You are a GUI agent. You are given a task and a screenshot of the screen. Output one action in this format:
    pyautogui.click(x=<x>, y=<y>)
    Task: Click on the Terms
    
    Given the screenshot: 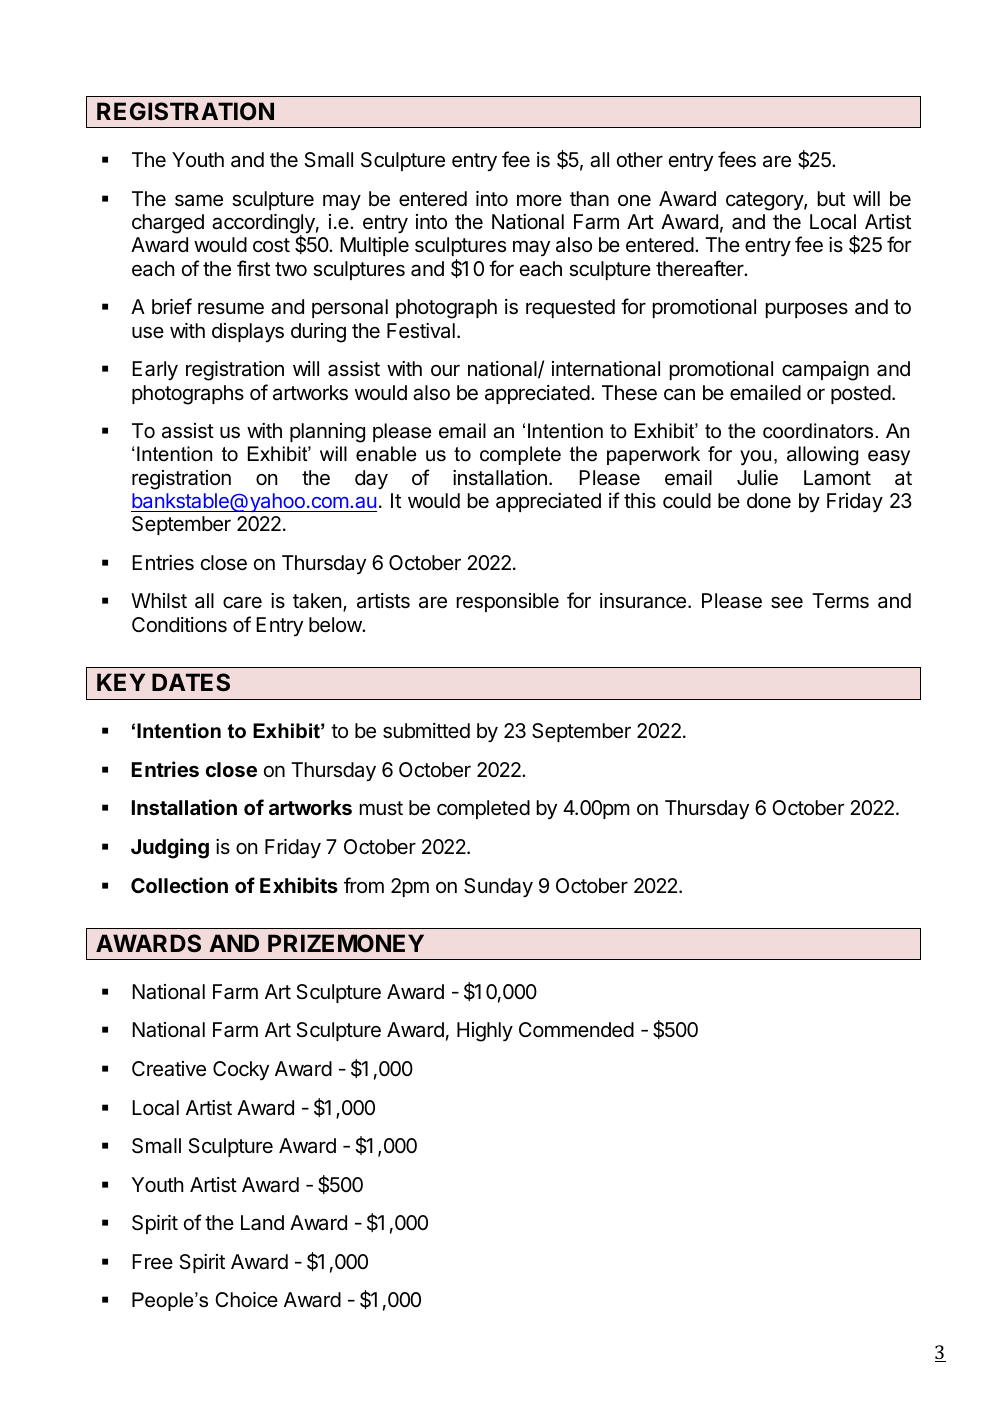 What is the action you would take?
    pyautogui.click(x=840, y=601)
